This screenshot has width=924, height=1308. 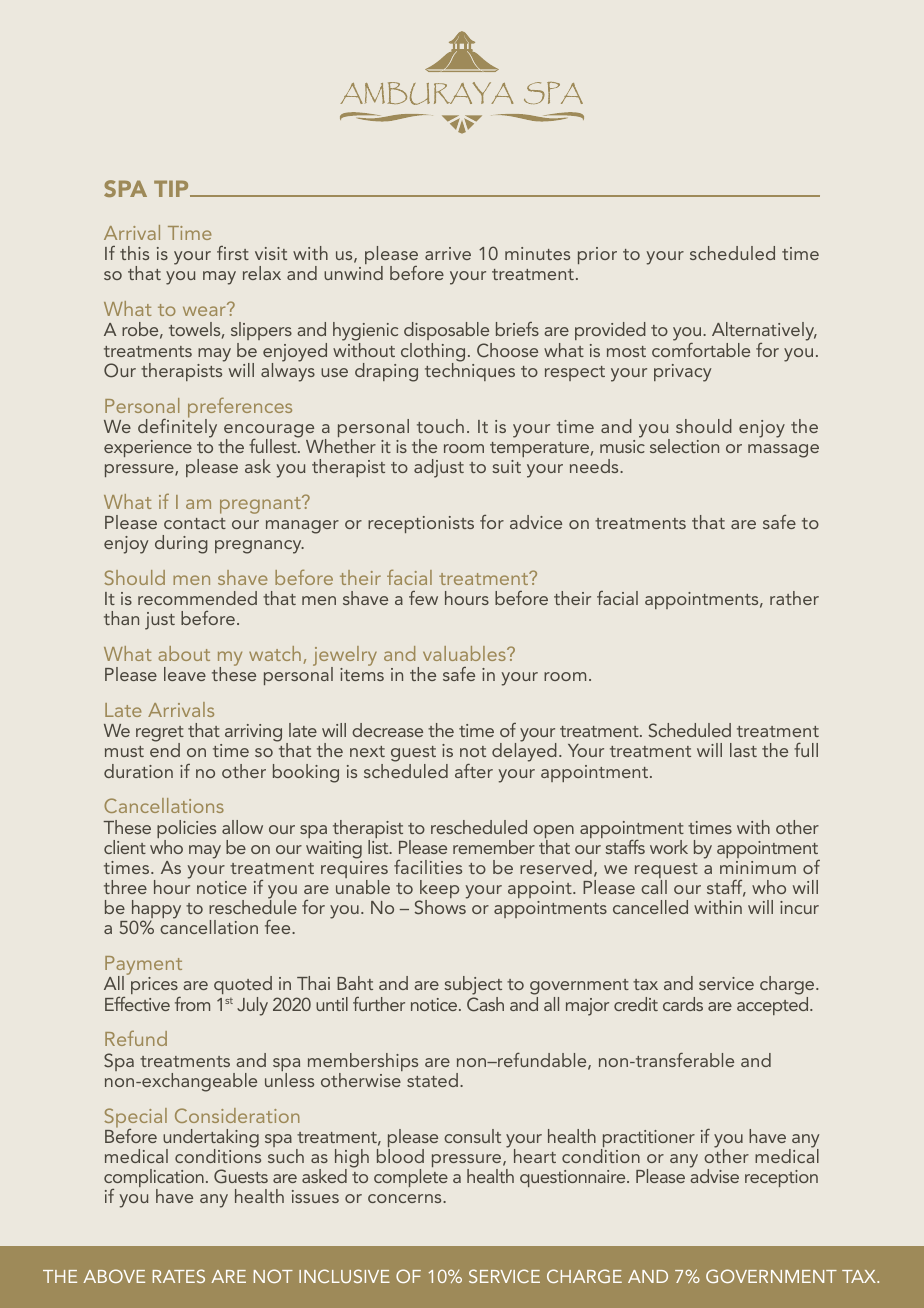 I want to click on after, so click(x=474, y=771).
